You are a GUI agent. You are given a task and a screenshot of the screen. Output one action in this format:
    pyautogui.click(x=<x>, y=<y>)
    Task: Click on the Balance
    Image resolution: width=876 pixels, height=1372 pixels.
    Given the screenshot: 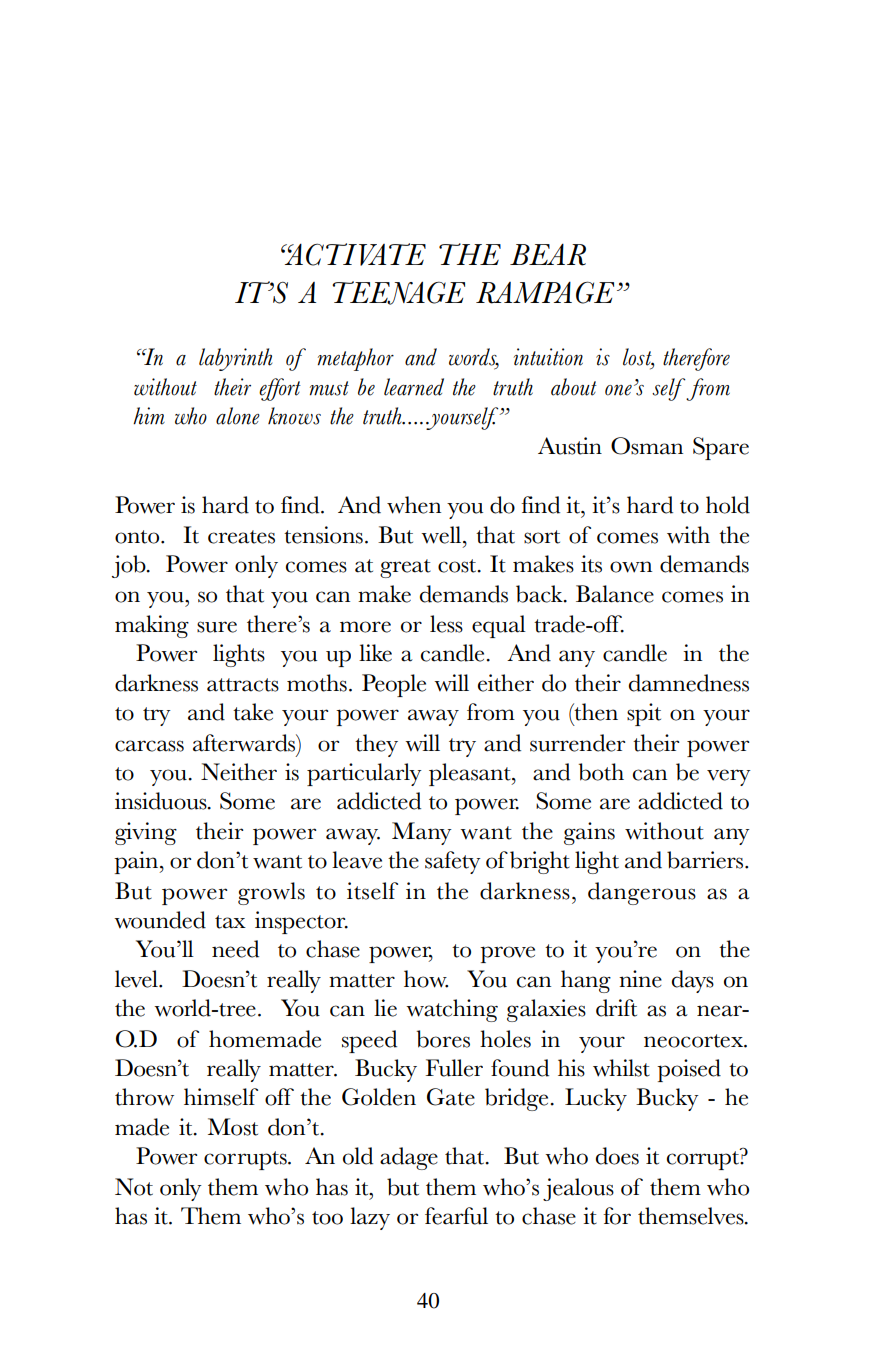 What is the action you would take?
    pyautogui.click(x=615, y=594)
